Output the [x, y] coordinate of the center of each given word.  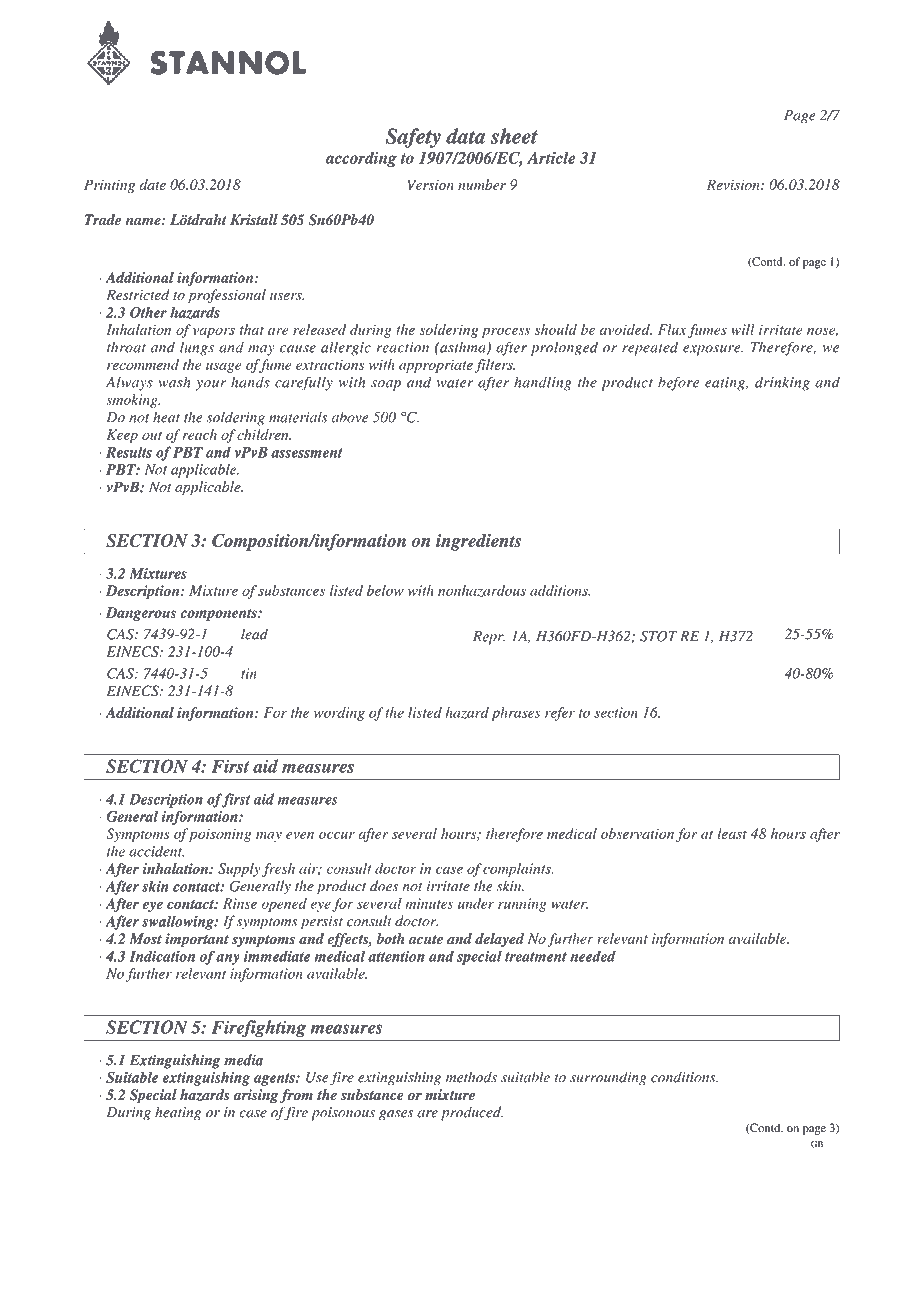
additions [560, 590]
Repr [489, 638]
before [678, 383]
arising [255, 1096]
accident [156, 851]
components [219, 614]
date [152, 184]
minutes [429, 903]
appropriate [436, 366]
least [732, 833]
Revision [734, 184]
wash [174, 382]
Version [431, 184]
